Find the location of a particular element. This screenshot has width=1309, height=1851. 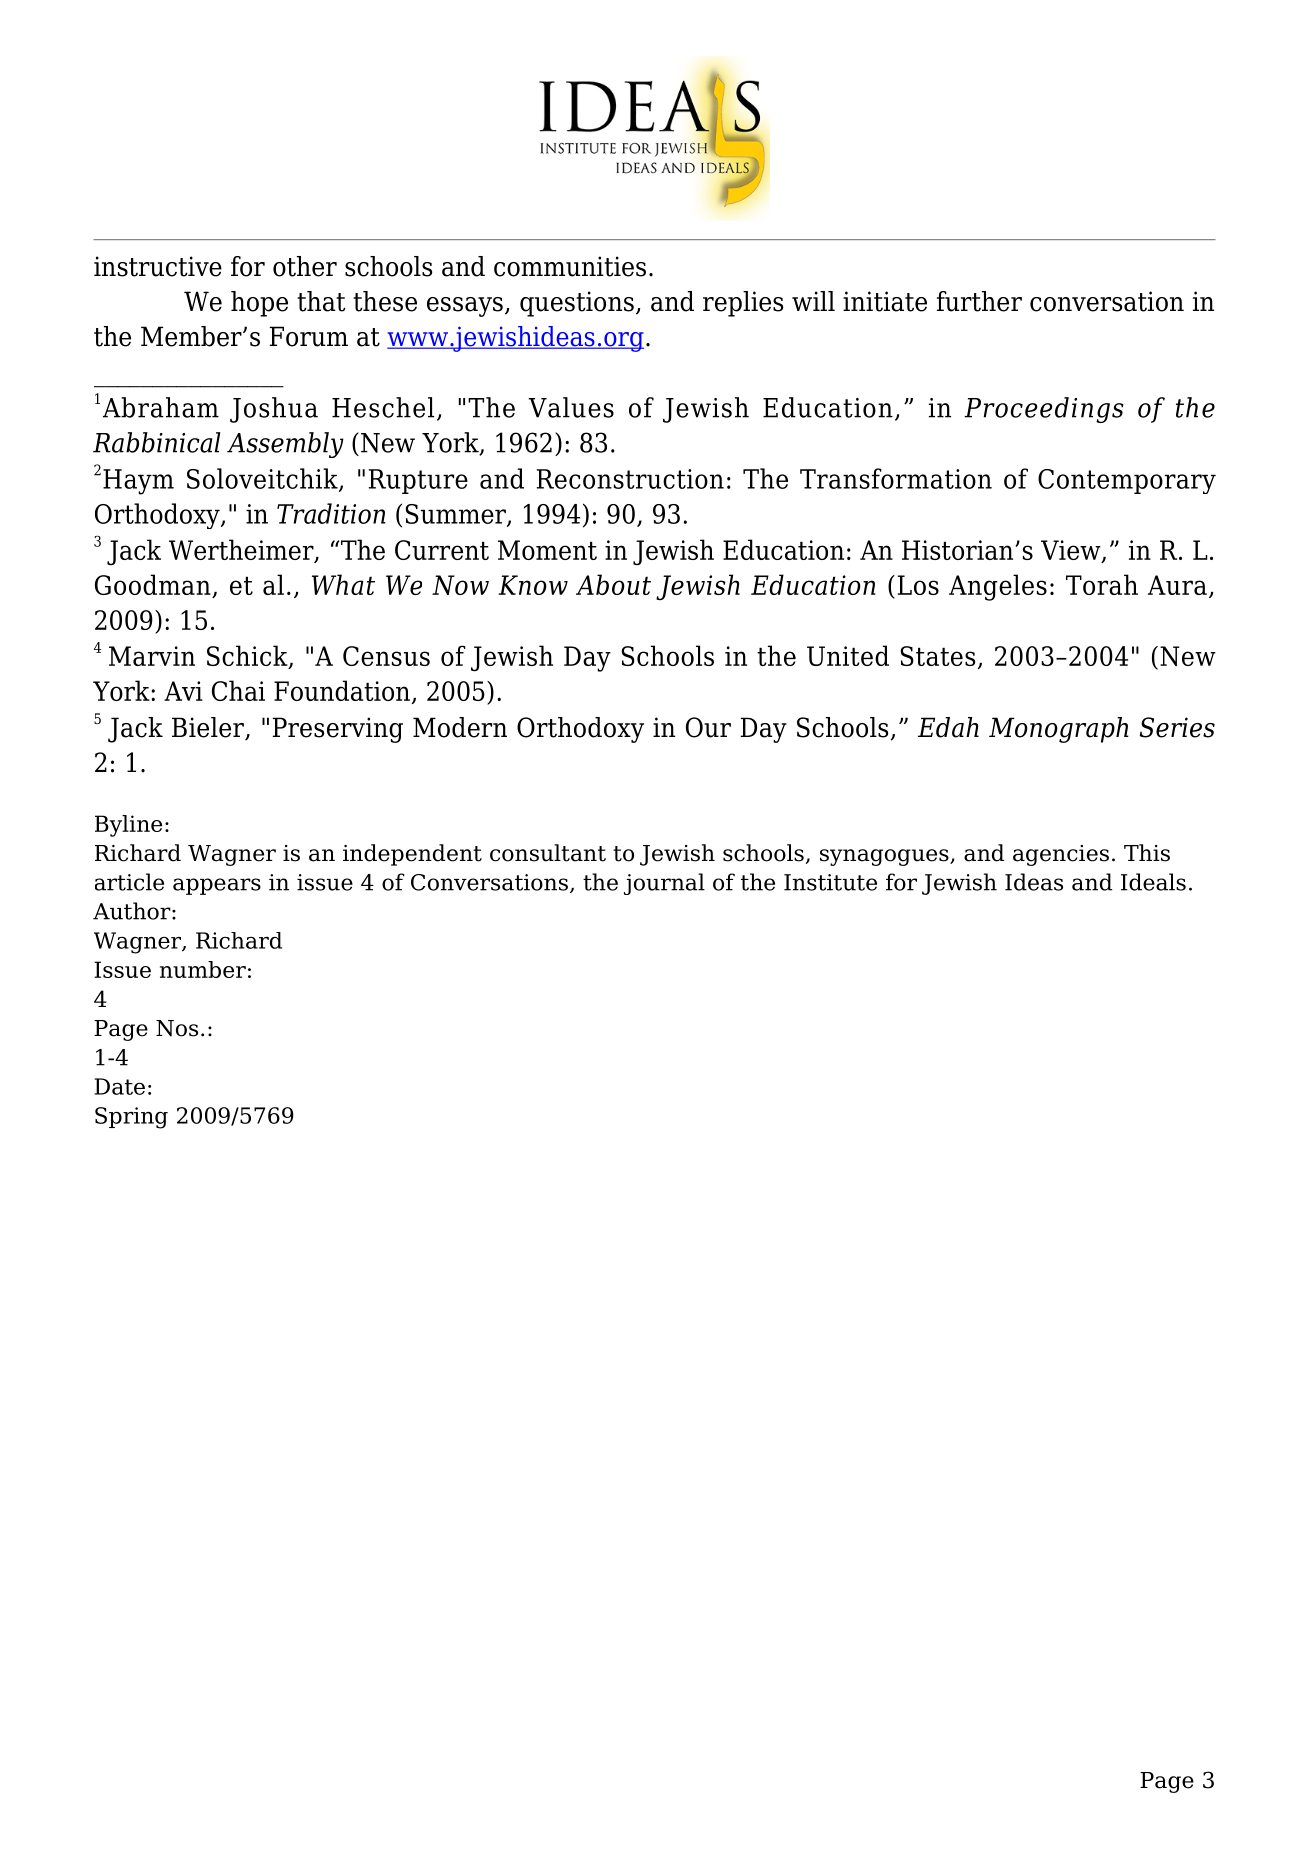

View is located at coordinates (1072, 551).
